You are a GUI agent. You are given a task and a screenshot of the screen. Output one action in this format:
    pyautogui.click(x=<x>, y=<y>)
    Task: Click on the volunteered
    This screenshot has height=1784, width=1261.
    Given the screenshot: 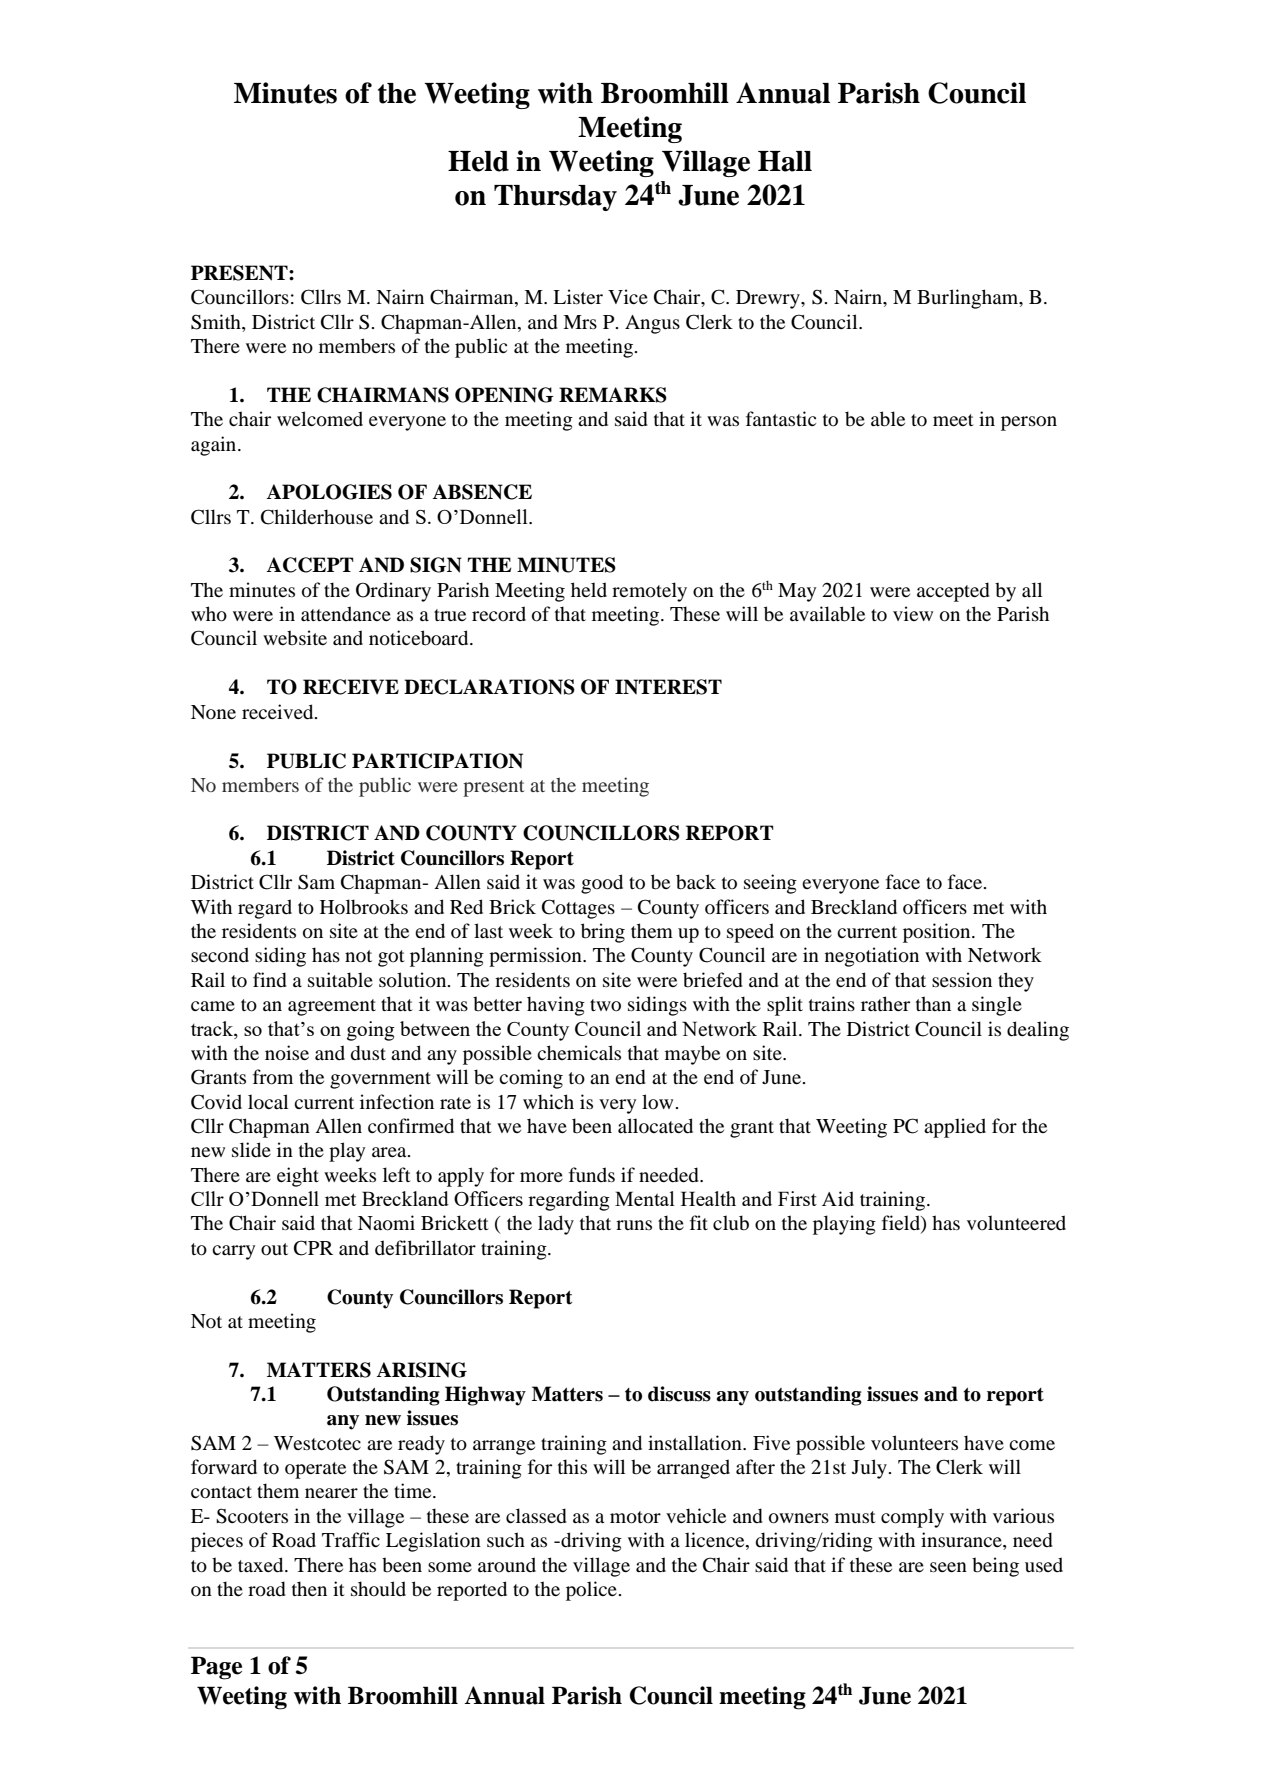 What is the action you would take?
    pyautogui.click(x=1016, y=1223)
